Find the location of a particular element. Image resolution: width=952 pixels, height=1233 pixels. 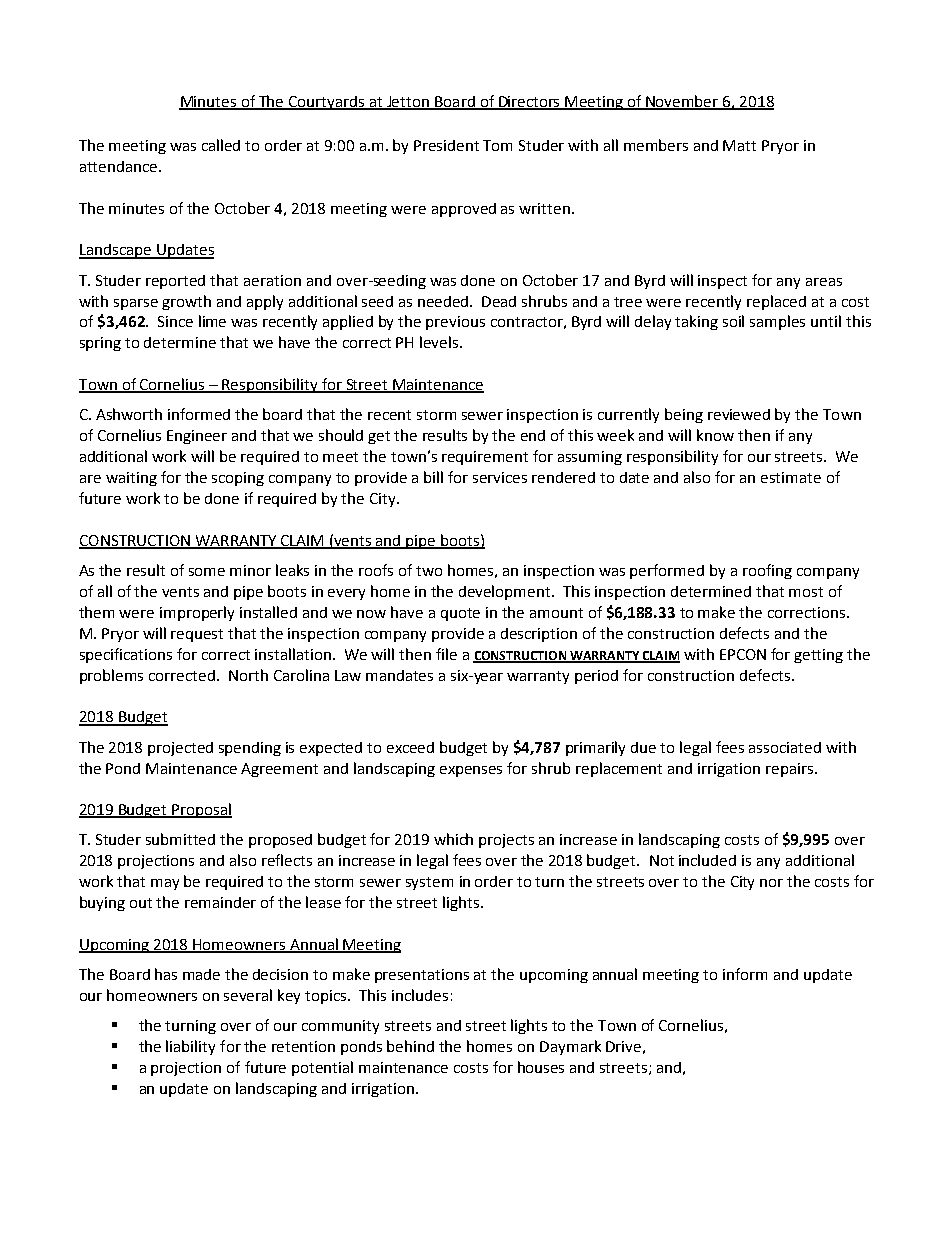

Proposal is located at coordinates (201, 810).
